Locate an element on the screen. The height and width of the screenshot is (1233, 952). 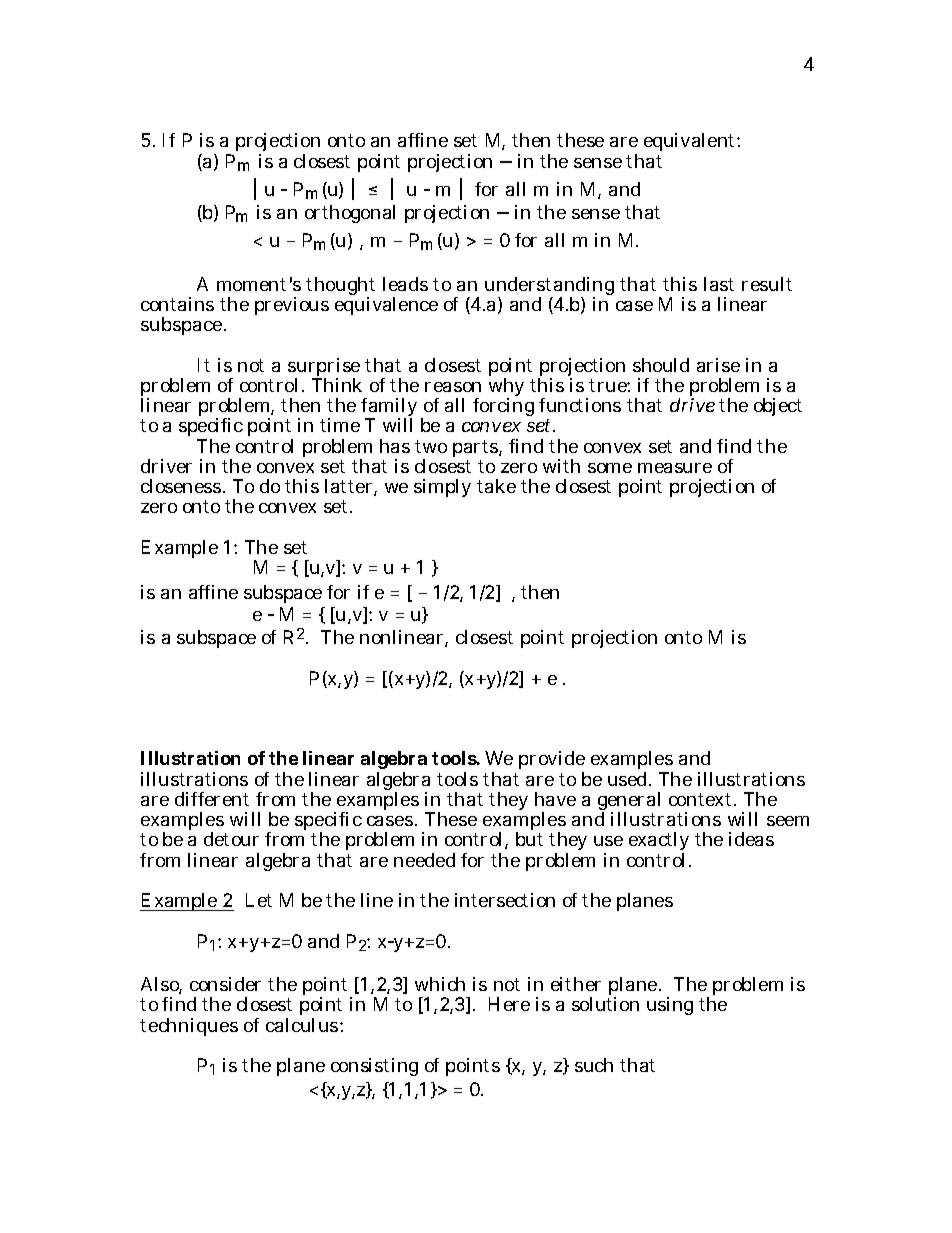
provide is located at coordinates (552, 762).
